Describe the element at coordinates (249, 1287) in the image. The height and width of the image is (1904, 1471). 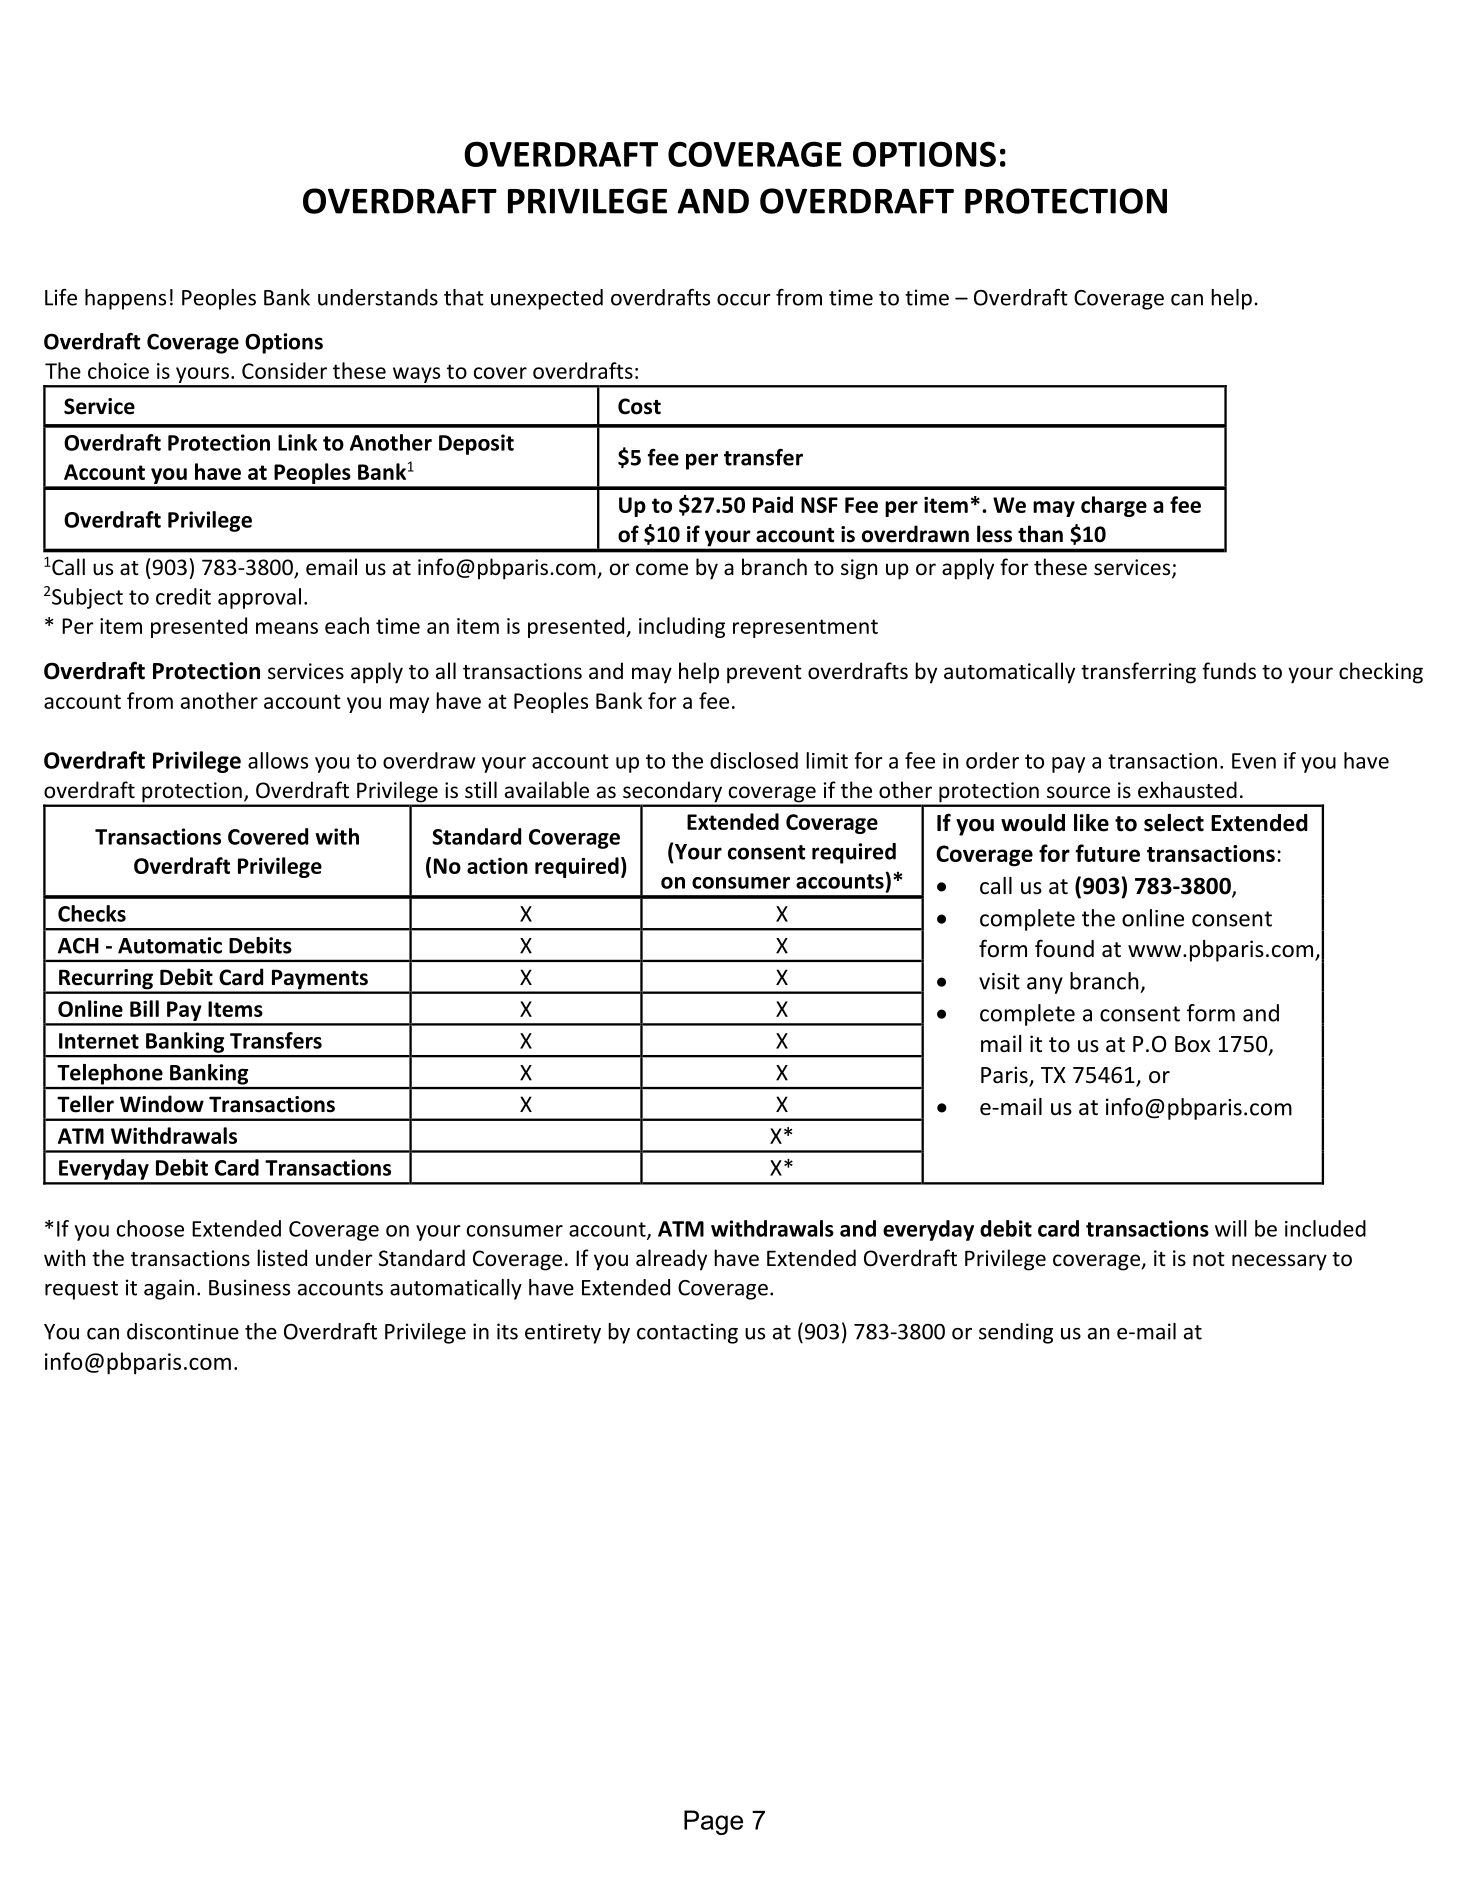
I see `Business` at that location.
